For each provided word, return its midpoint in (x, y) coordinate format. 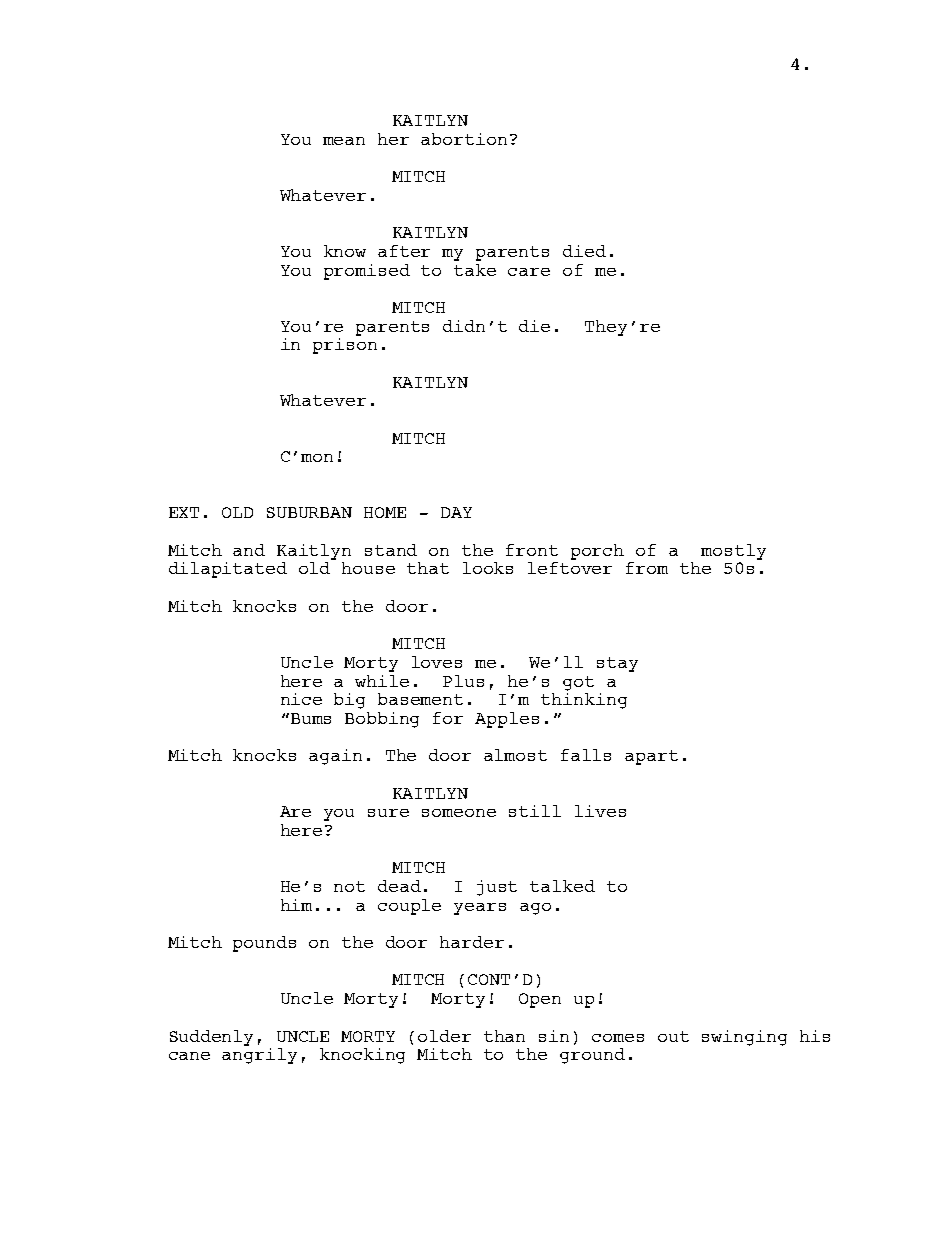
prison (345, 344)
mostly (733, 552)
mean (344, 141)
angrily (259, 1054)
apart (651, 757)
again (335, 757)
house (368, 568)
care (529, 272)
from (647, 568)
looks (488, 568)
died (584, 251)
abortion (464, 139)
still (535, 811)
